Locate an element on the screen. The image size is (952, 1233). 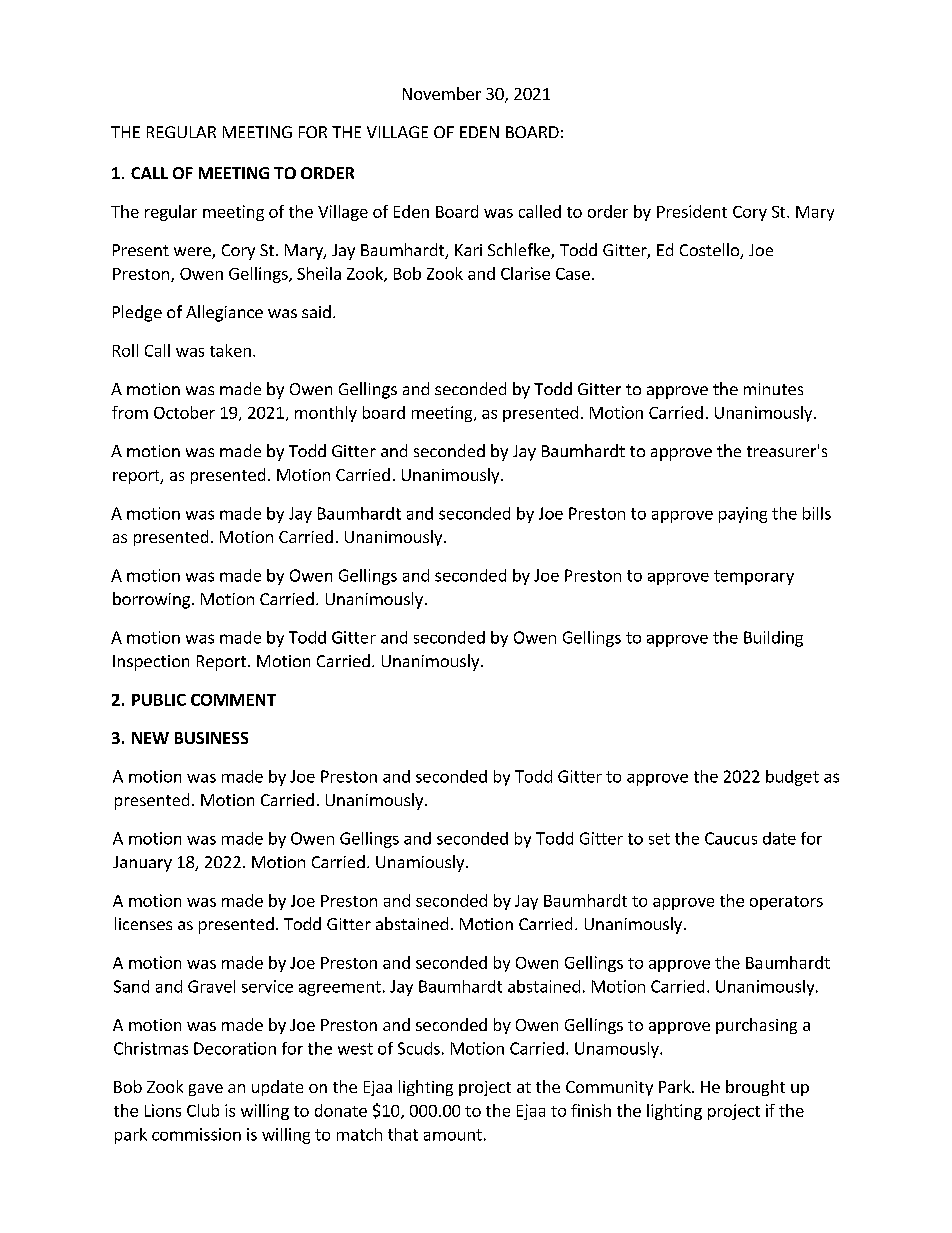
monthly is located at coordinates (326, 414).
